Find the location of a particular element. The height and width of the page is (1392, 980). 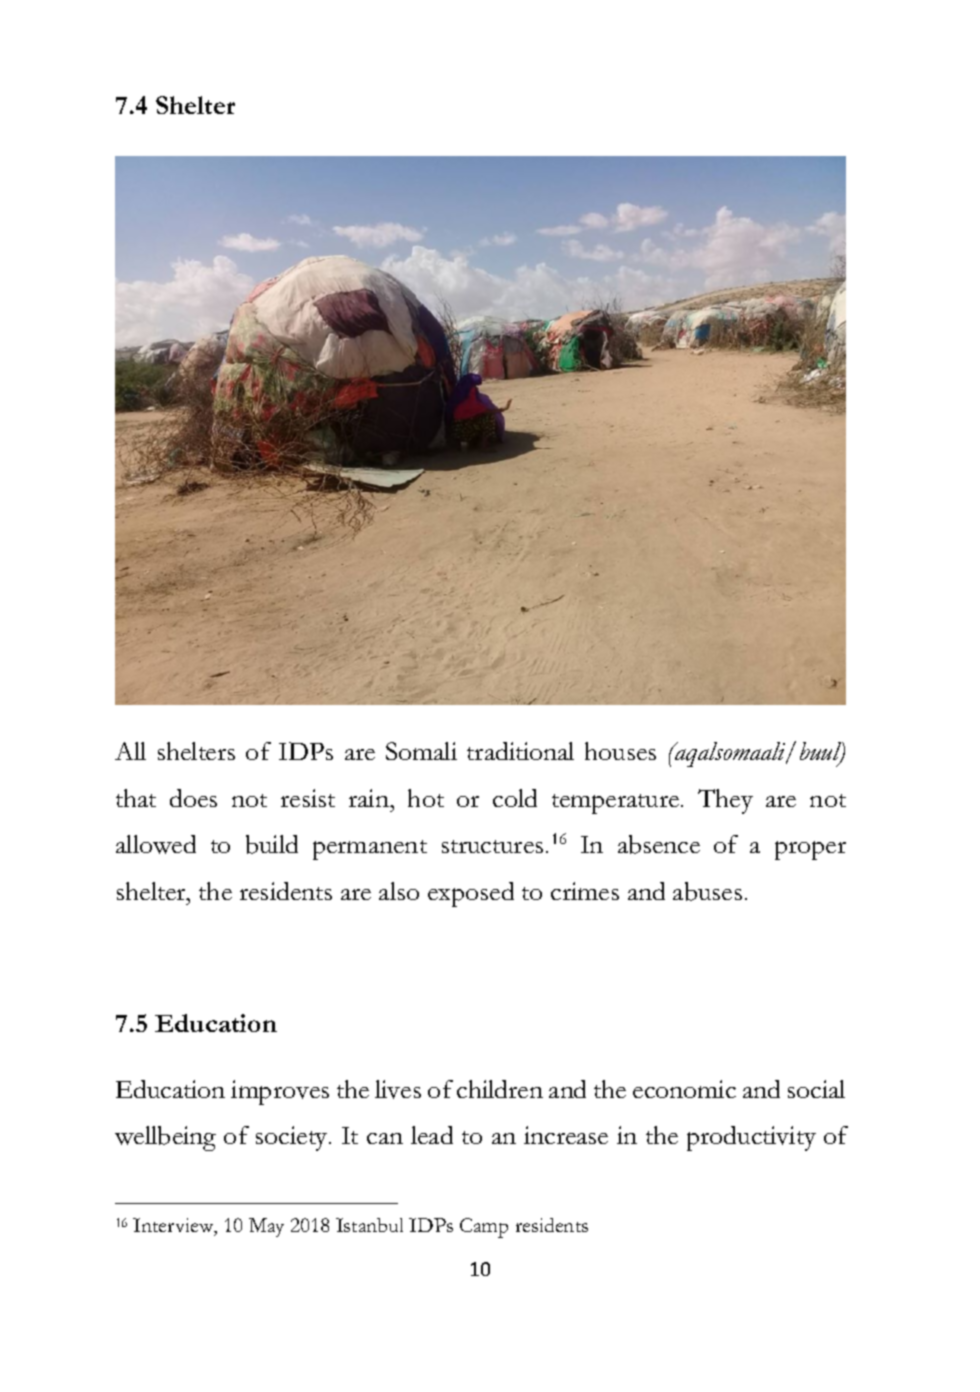

May is located at coordinates (266, 1227).
